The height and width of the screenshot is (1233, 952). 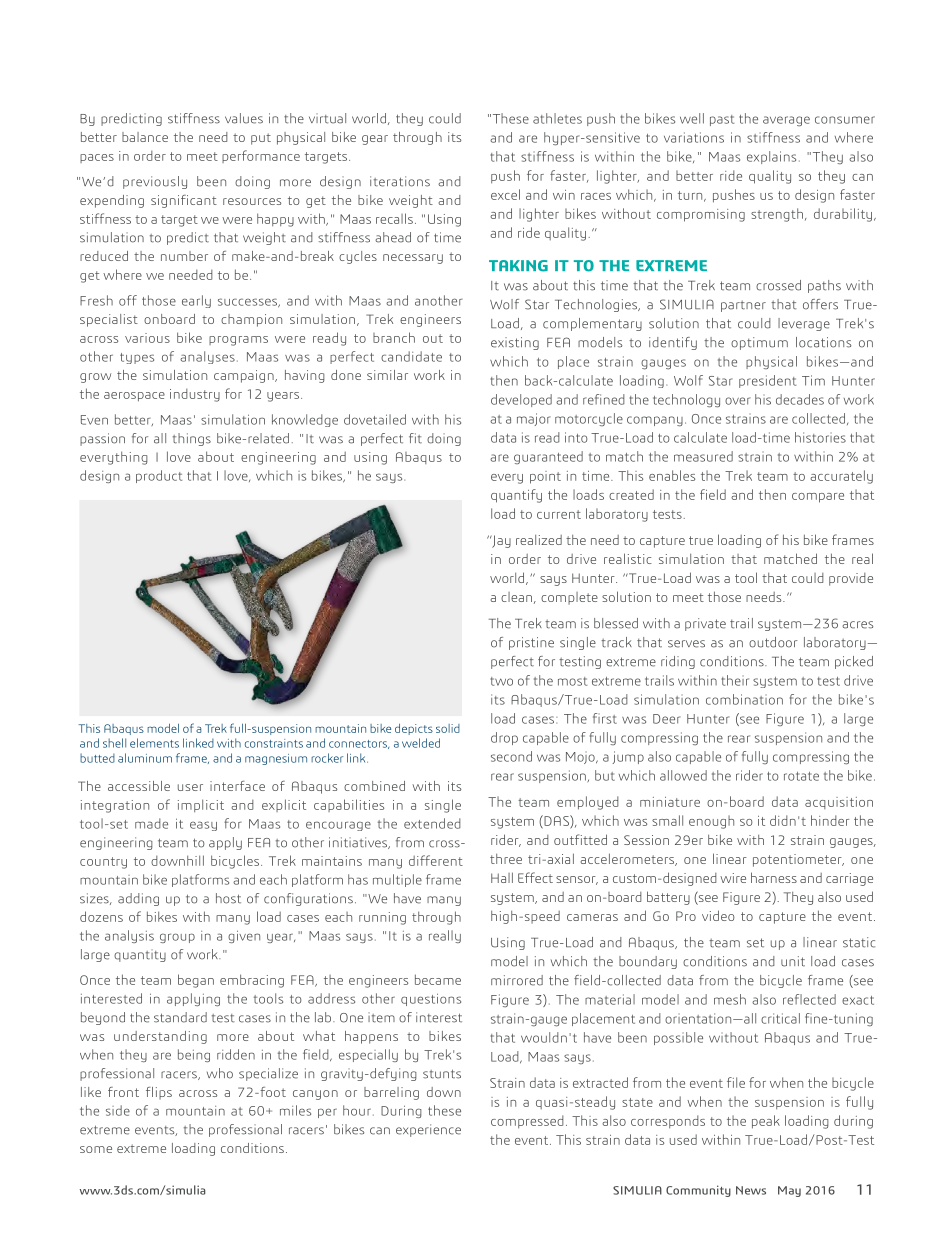 I want to click on industry, so click(x=195, y=395).
